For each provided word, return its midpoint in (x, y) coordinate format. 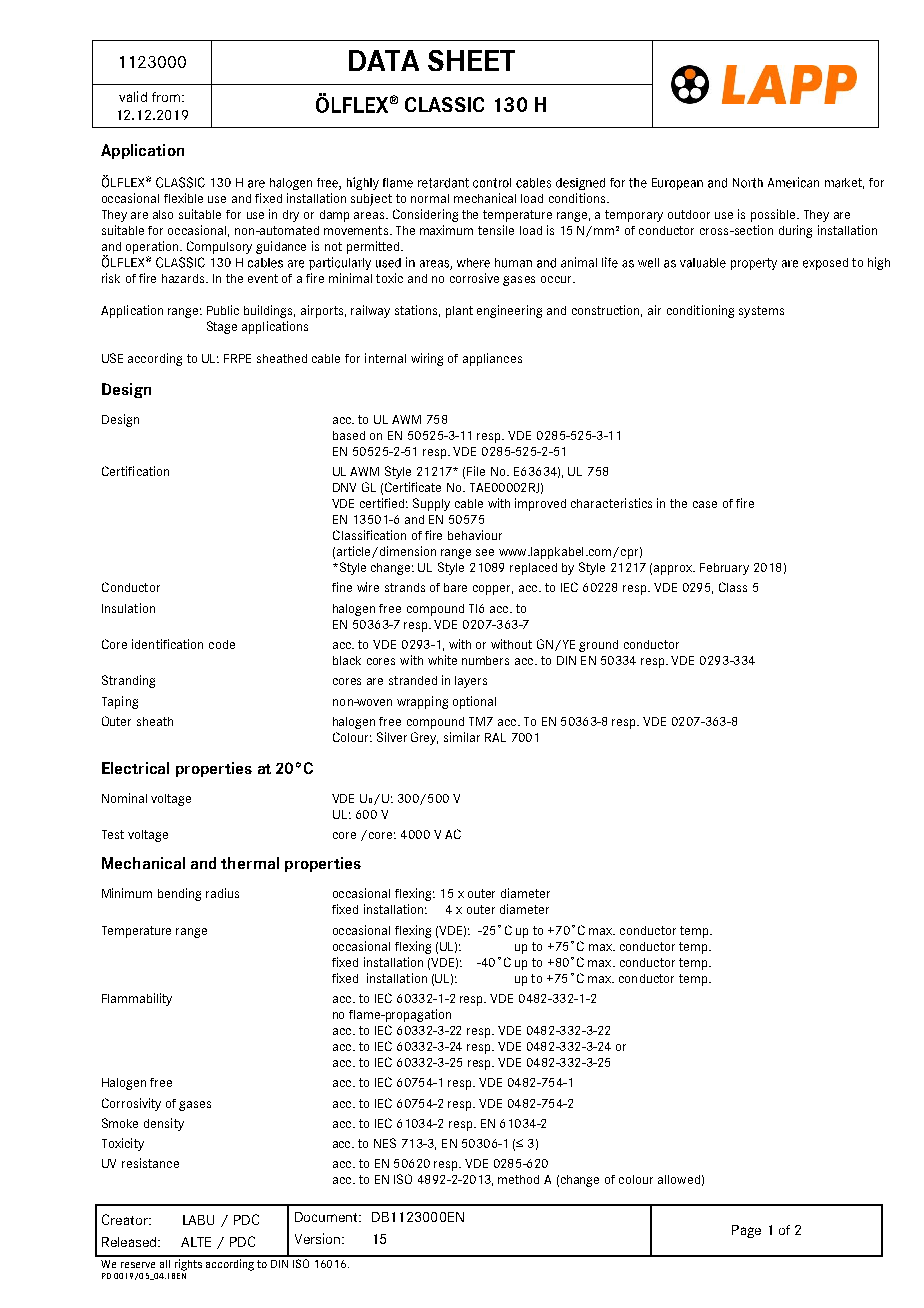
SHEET (471, 60)
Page (746, 1231)
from (166, 97)
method (518, 1179)
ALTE (196, 1242)
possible (775, 215)
